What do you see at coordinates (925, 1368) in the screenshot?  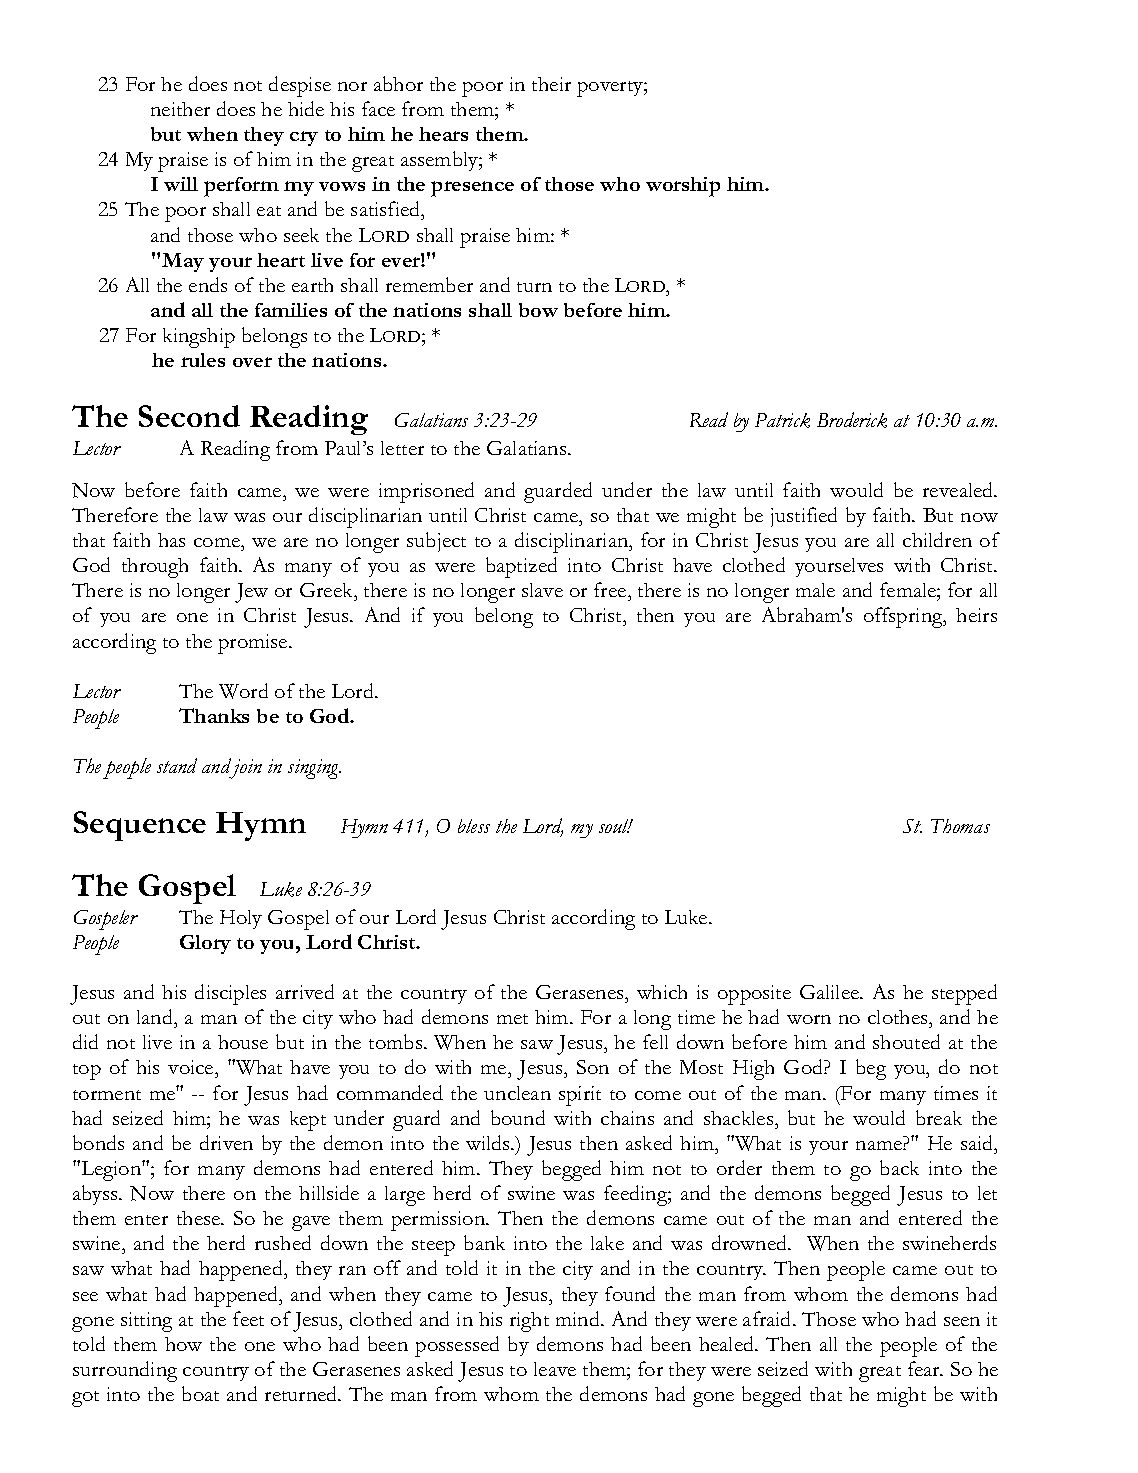 I see `fear` at bounding box center [925, 1368].
